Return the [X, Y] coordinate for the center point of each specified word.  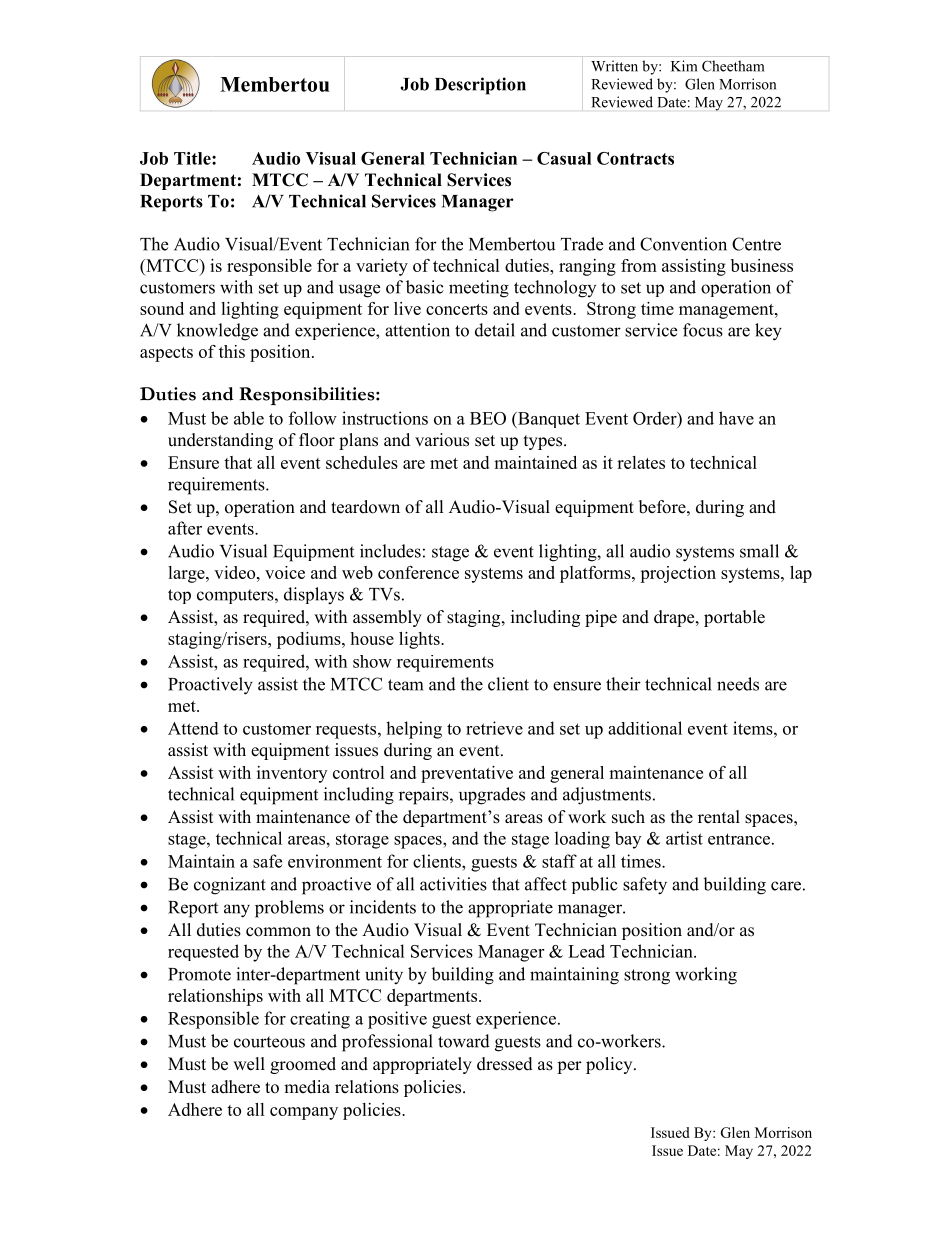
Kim [684, 66]
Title [193, 158]
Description [480, 86]
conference [418, 572]
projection [678, 574]
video [236, 572]
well [249, 1064]
